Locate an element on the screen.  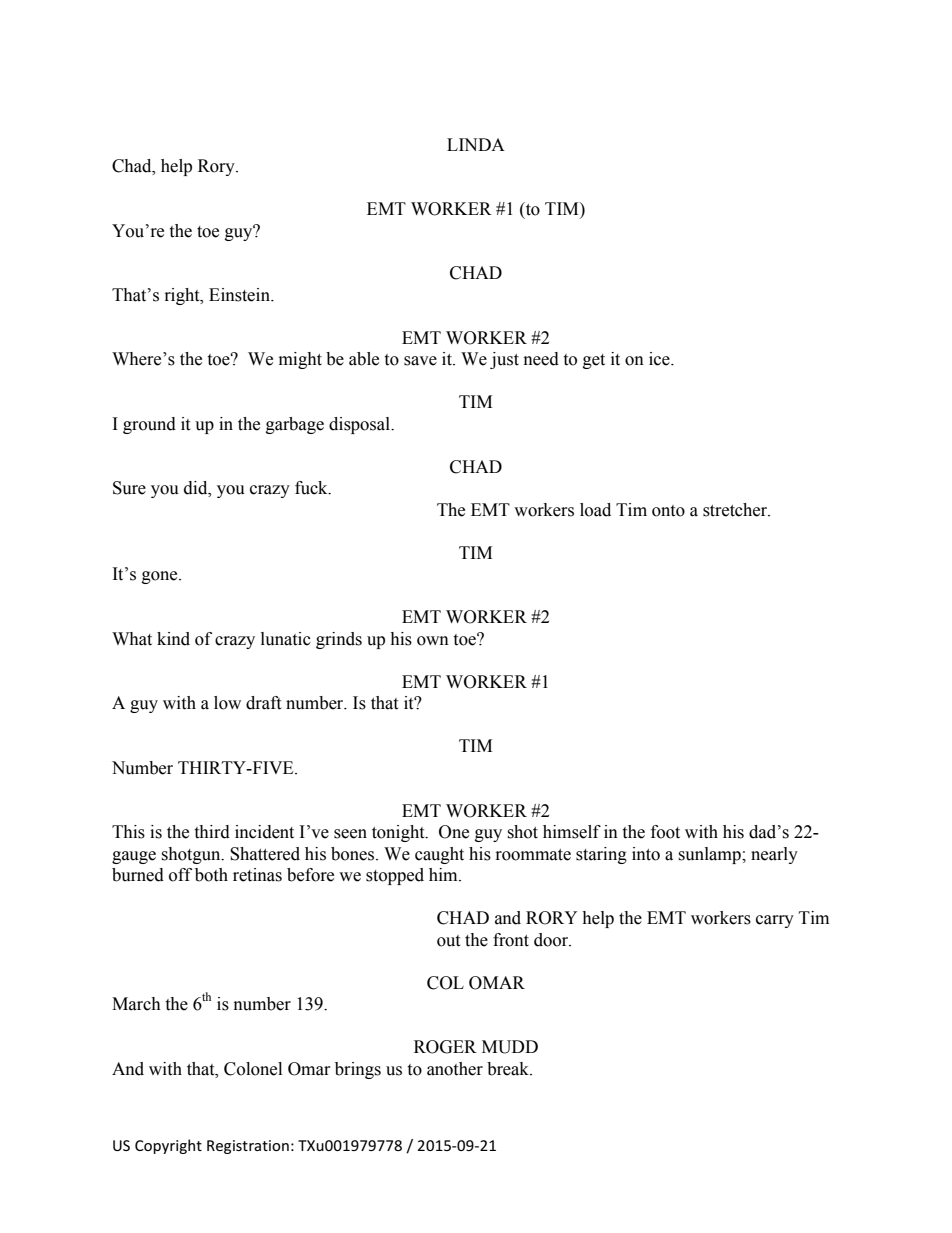
Colonel is located at coordinates (253, 1069).
